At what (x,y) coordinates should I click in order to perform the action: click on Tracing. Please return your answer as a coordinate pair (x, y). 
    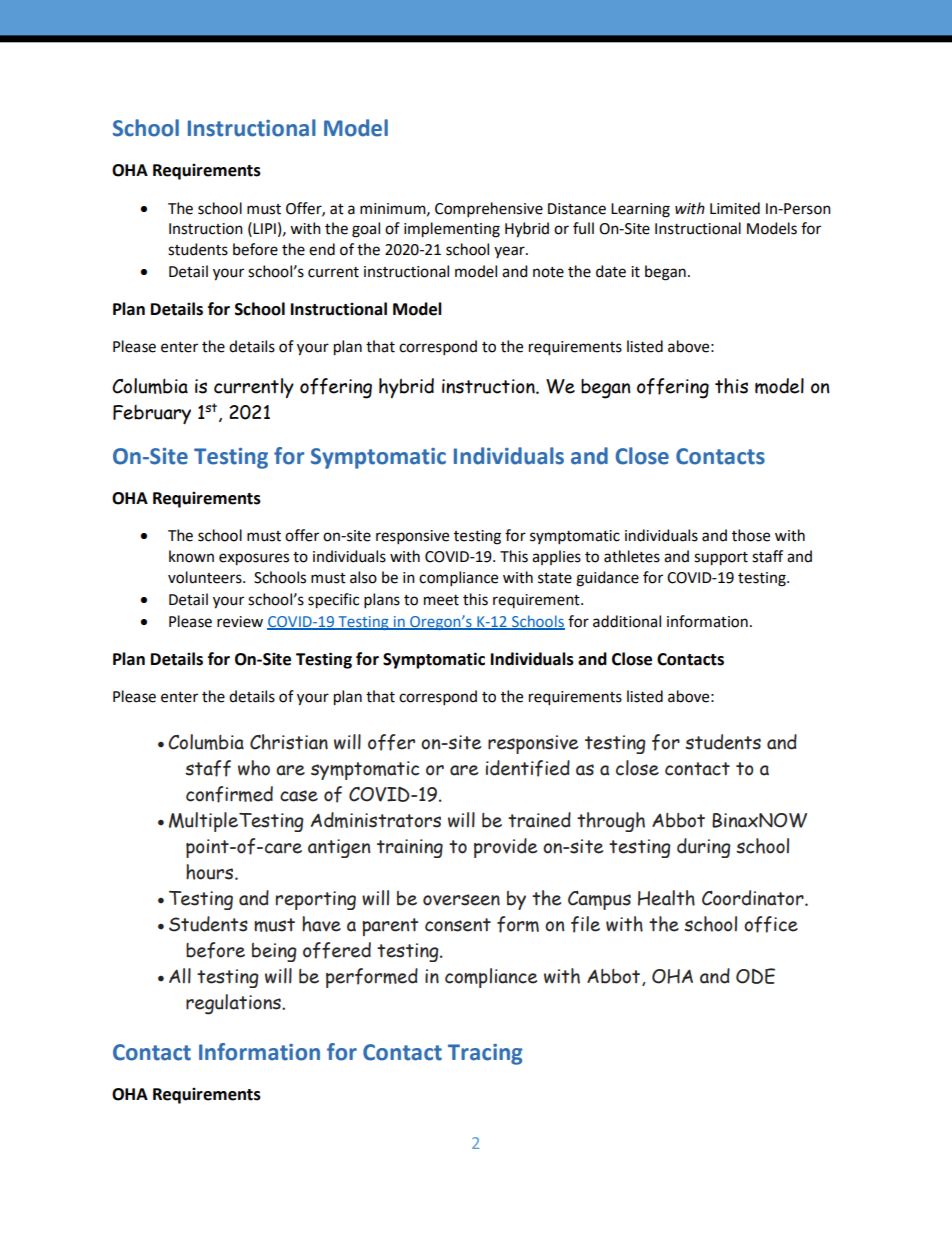
    Looking at the image, I should click on (485, 1054).
